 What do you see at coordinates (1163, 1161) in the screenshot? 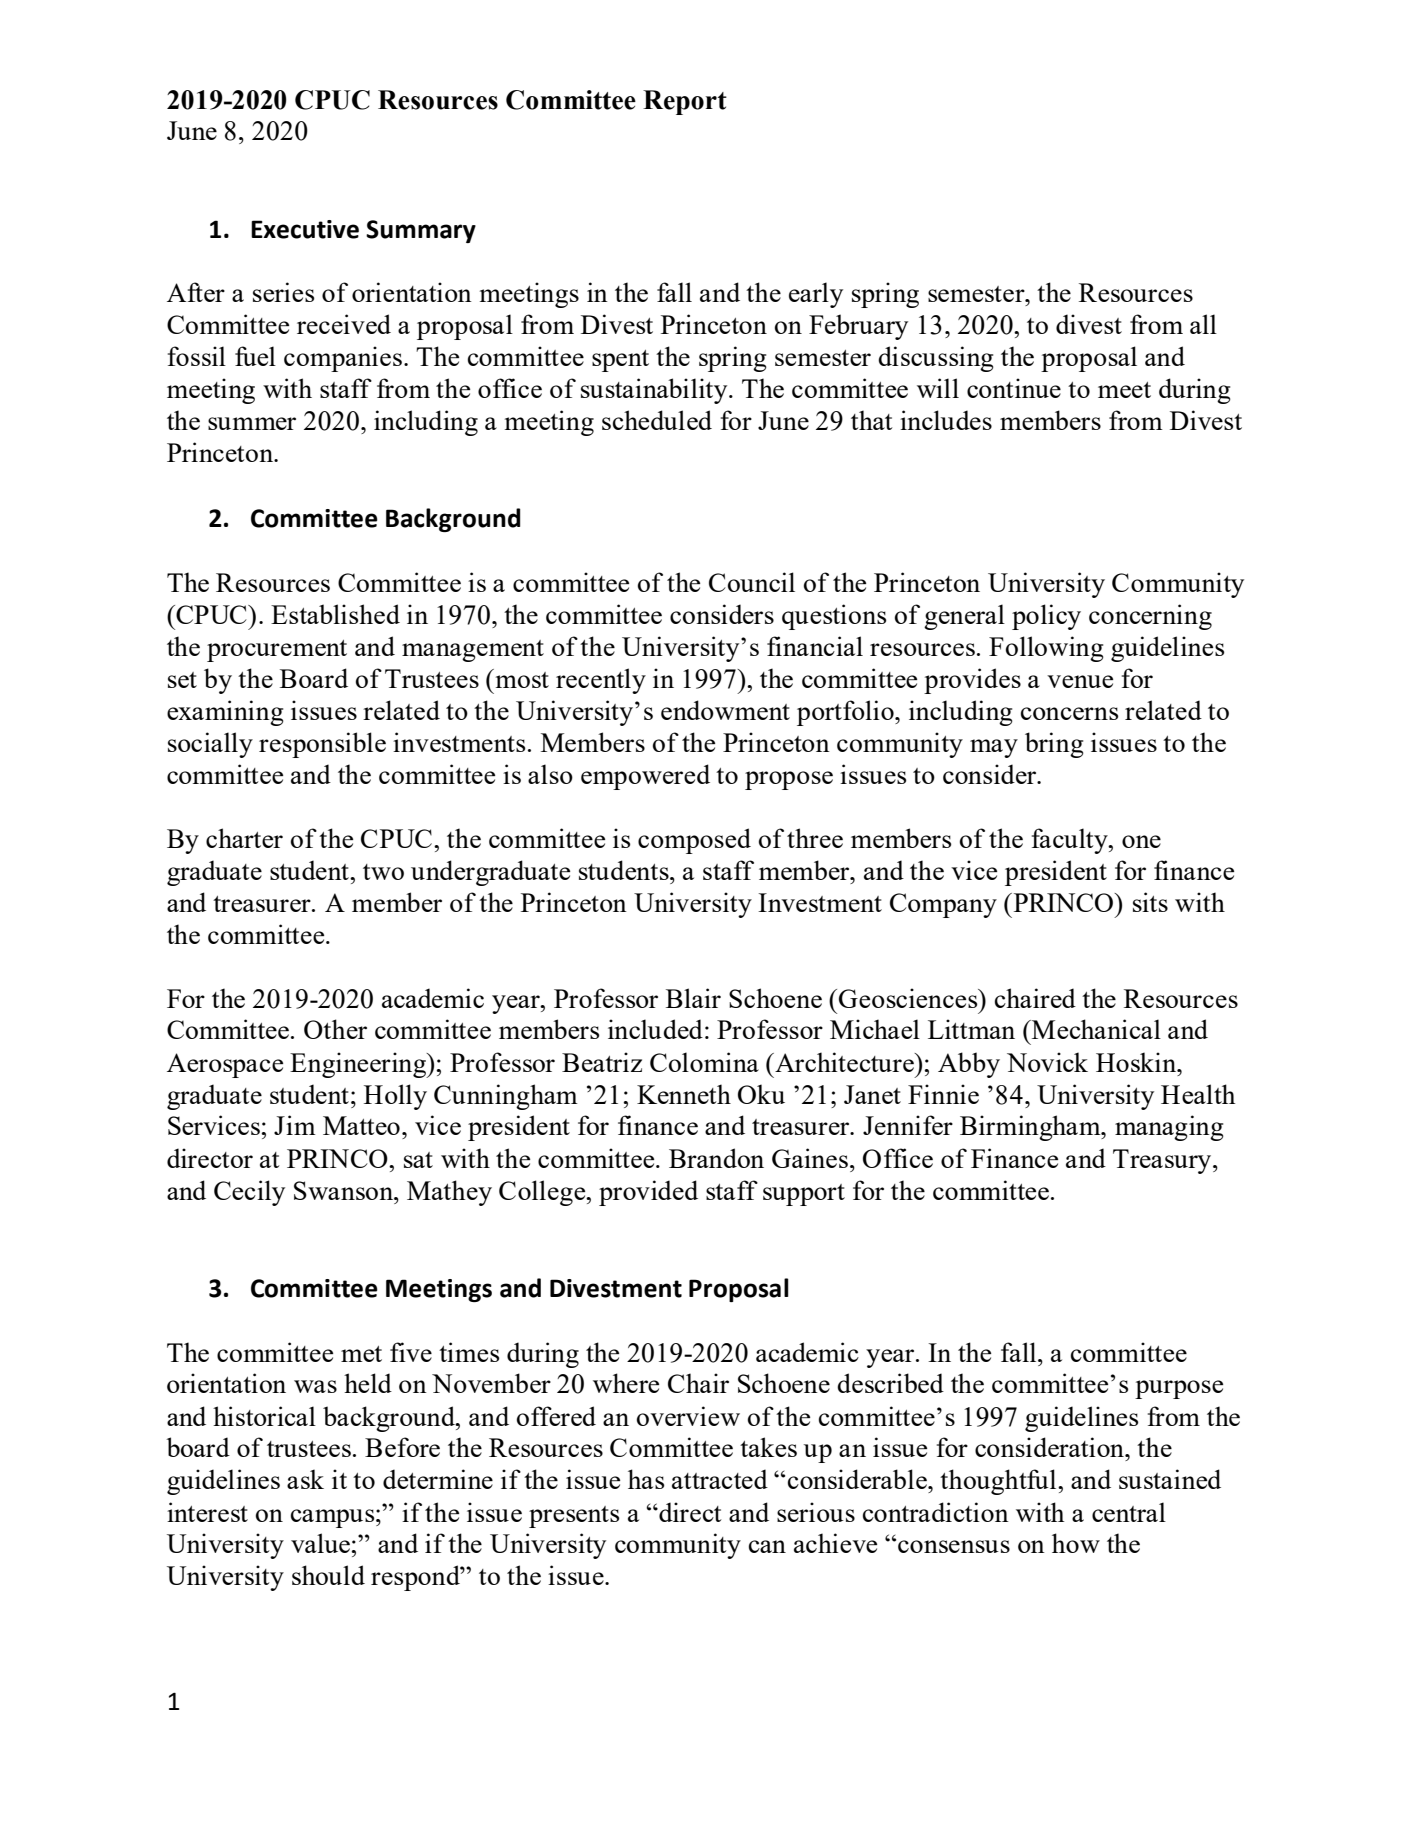
I see `Treasury` at bounding box center [1163, 1161].
